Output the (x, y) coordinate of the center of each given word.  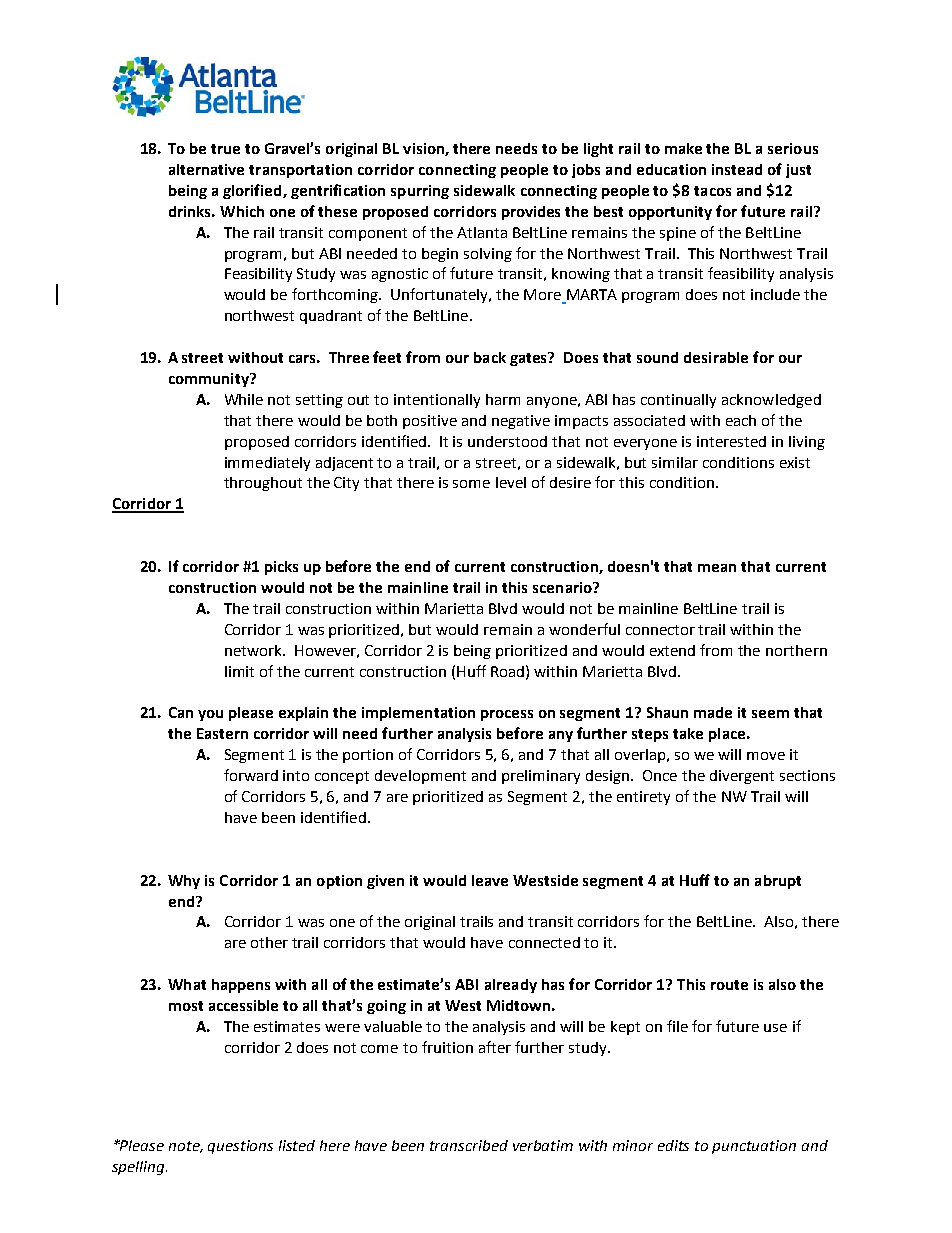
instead (737, 169)
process (507, 715)
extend (672, 650)
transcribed (469, 1145)
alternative (206, 169)
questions (240, 1147)
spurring (420, 192)
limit (239, 671)
